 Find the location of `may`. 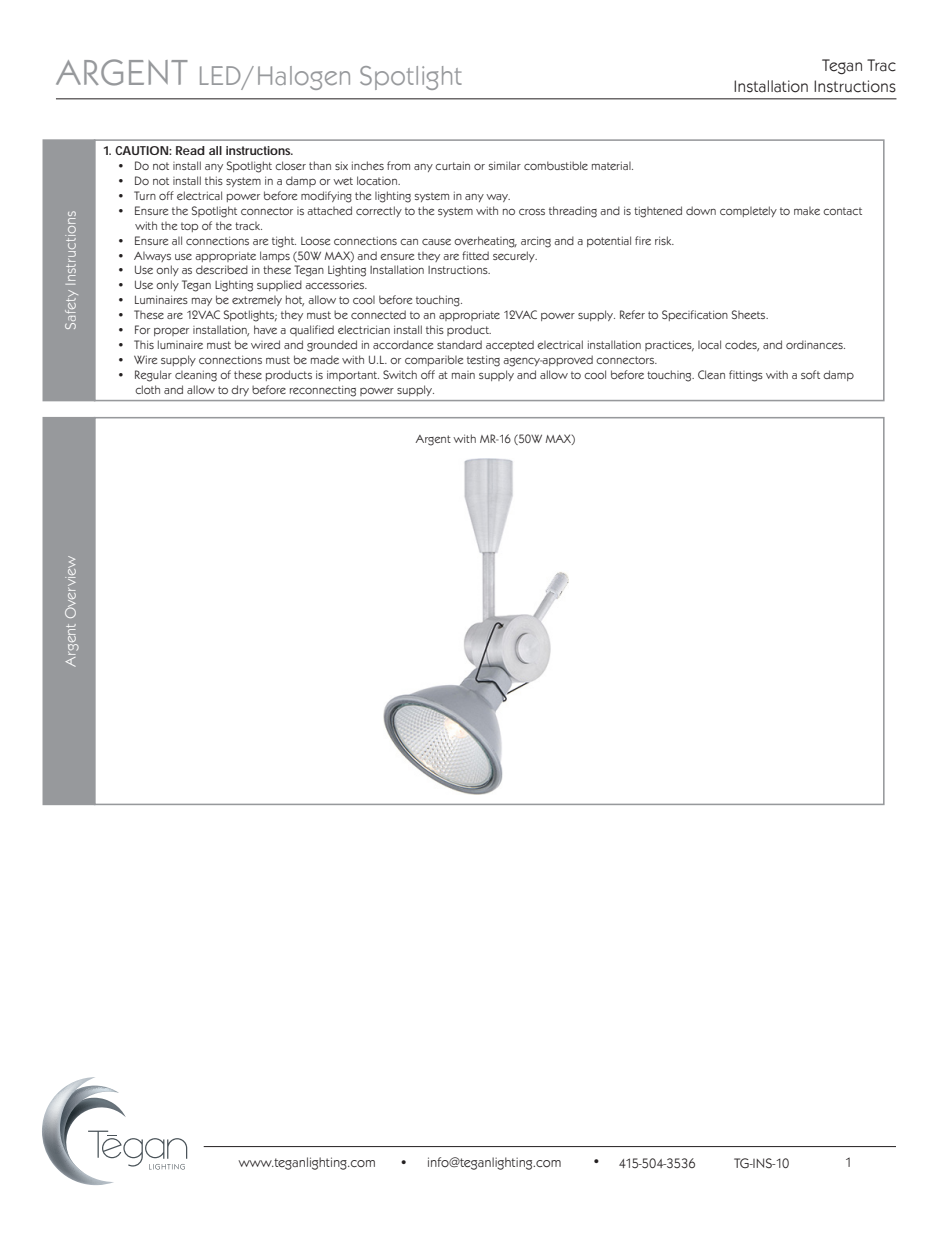

may is located at coordinates (202, 302).
